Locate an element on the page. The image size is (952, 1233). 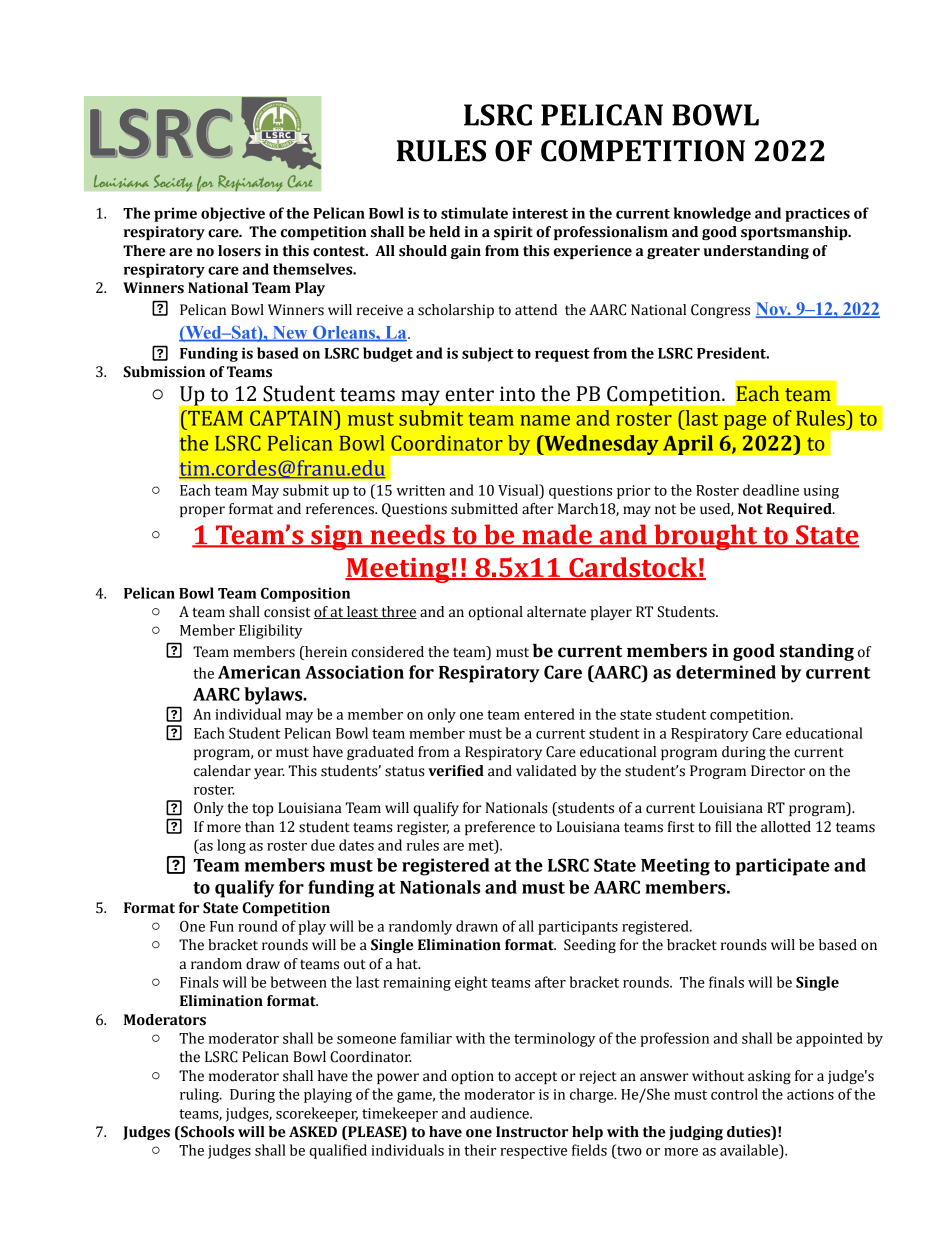
determined is located at coordinates (726, 672).
